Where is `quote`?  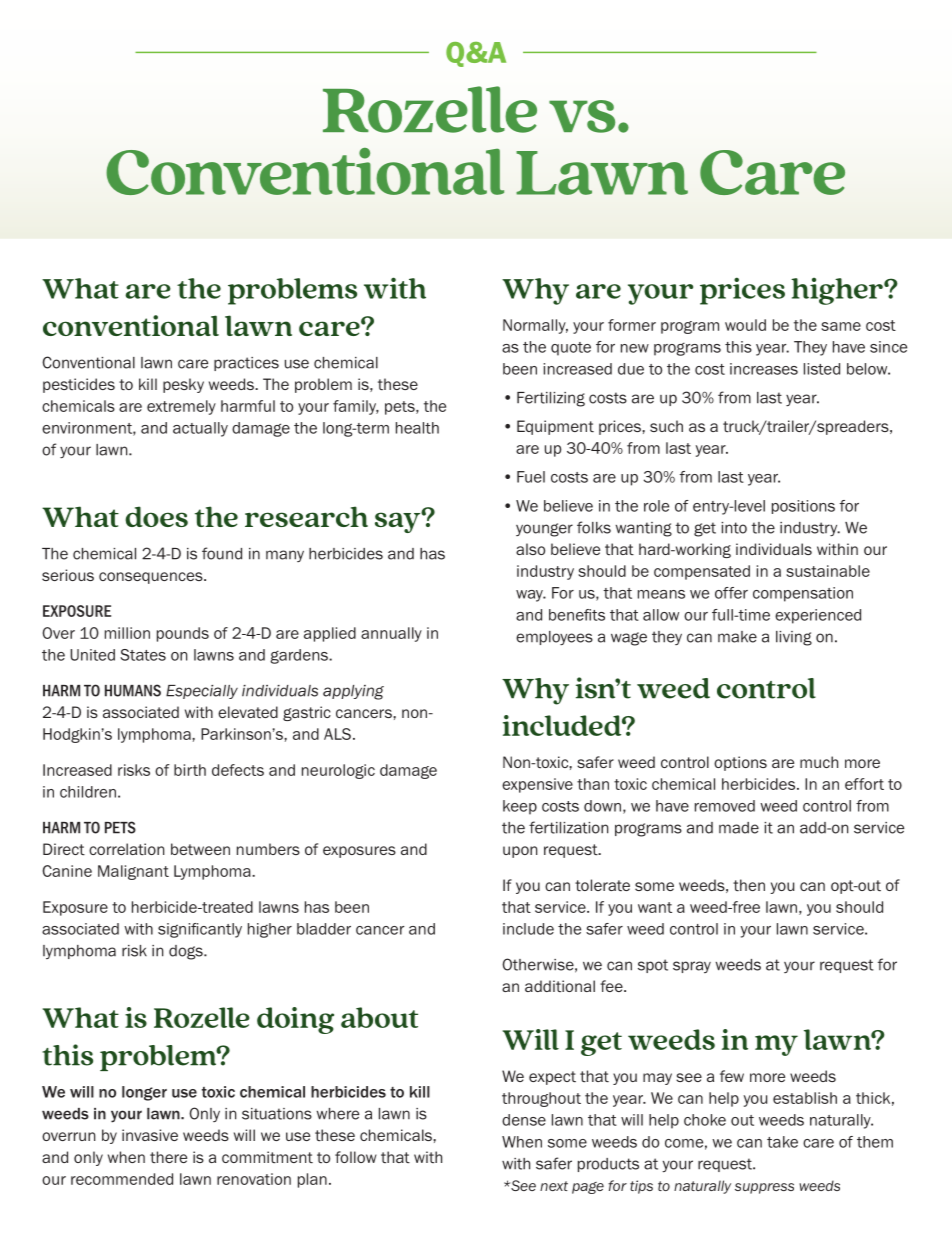 quote is located at coordinates (571, 349).
